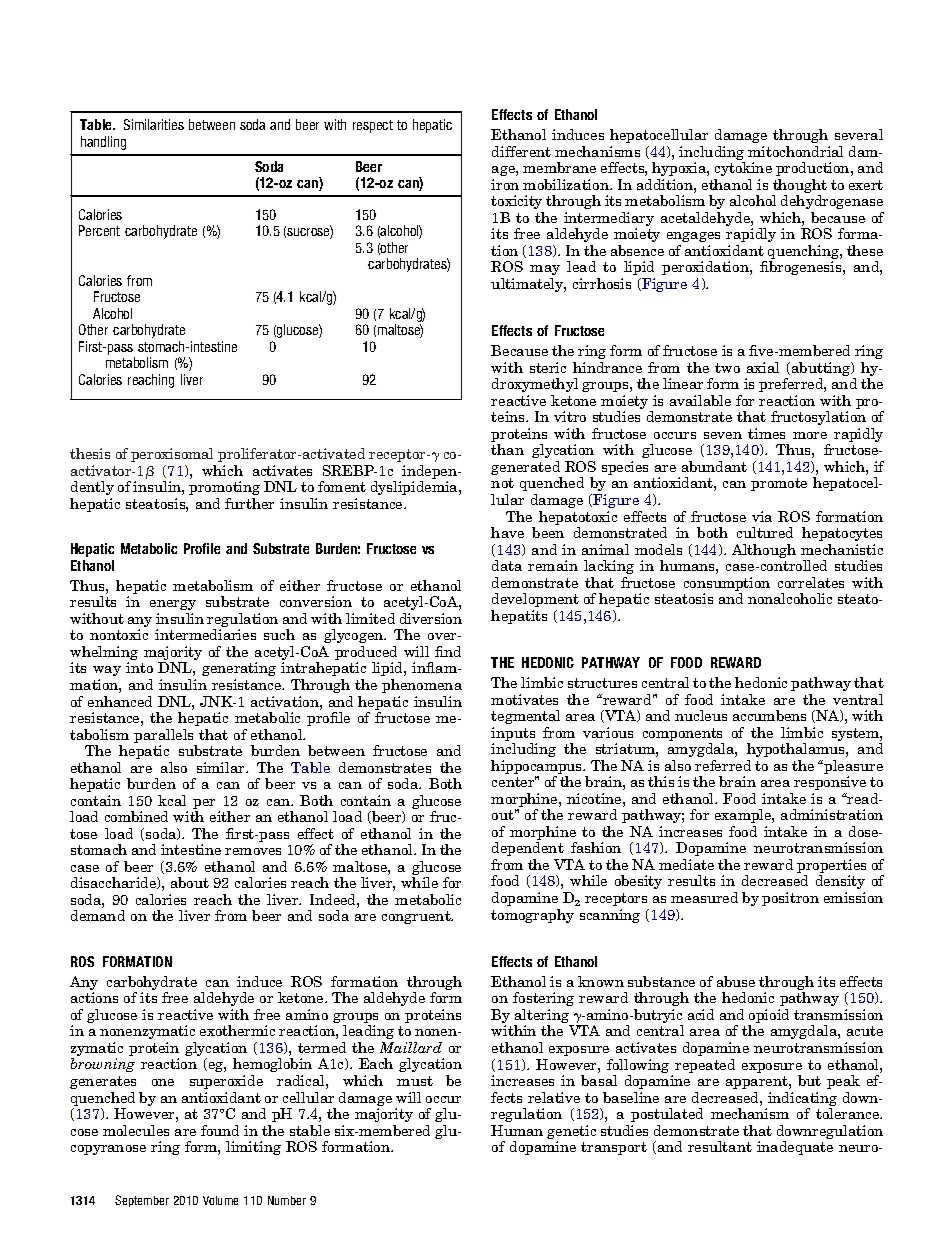  I want to click on Volume, so click(220, 1200).
